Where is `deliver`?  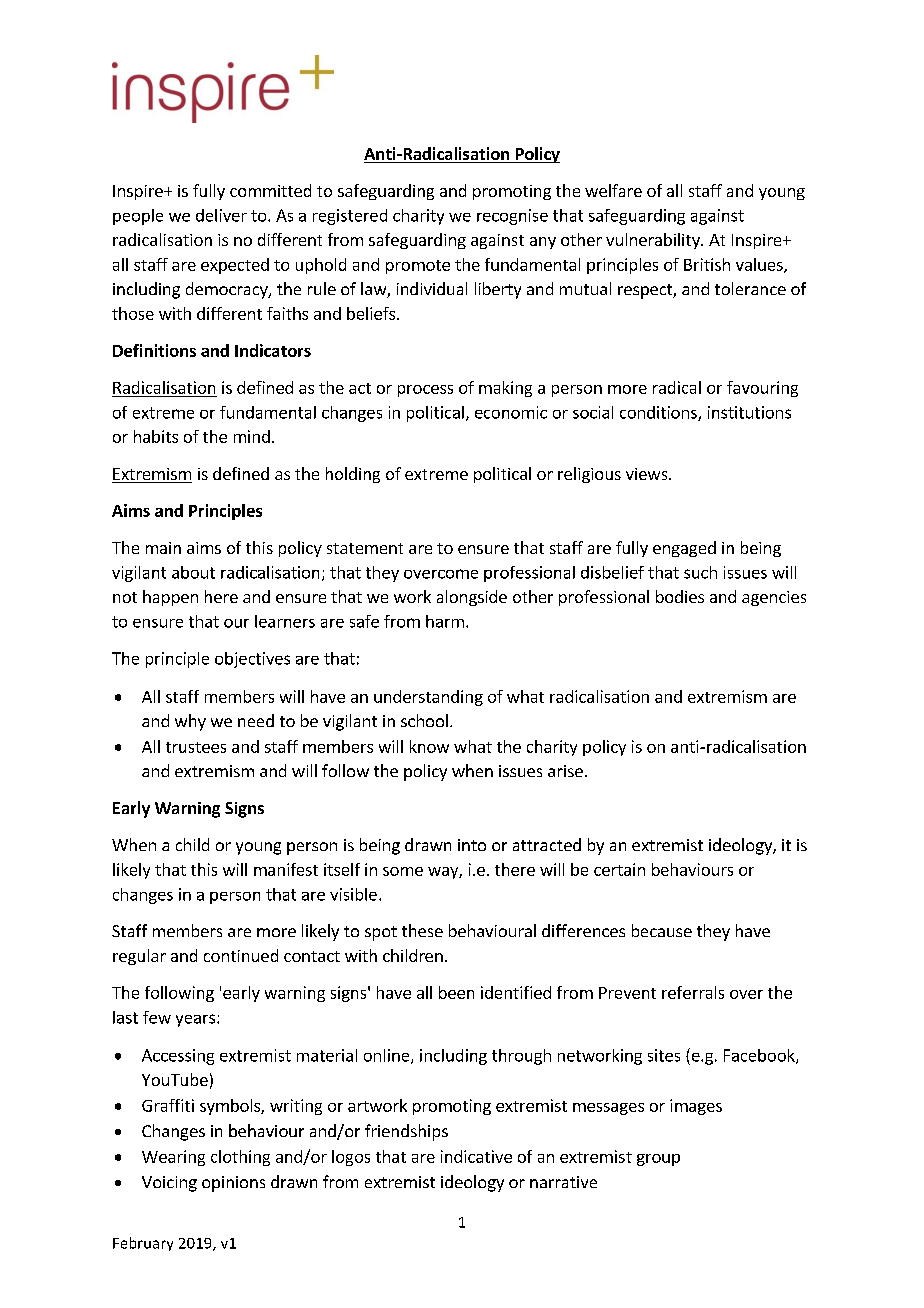 deliver is located at coordinates (221, 215).
